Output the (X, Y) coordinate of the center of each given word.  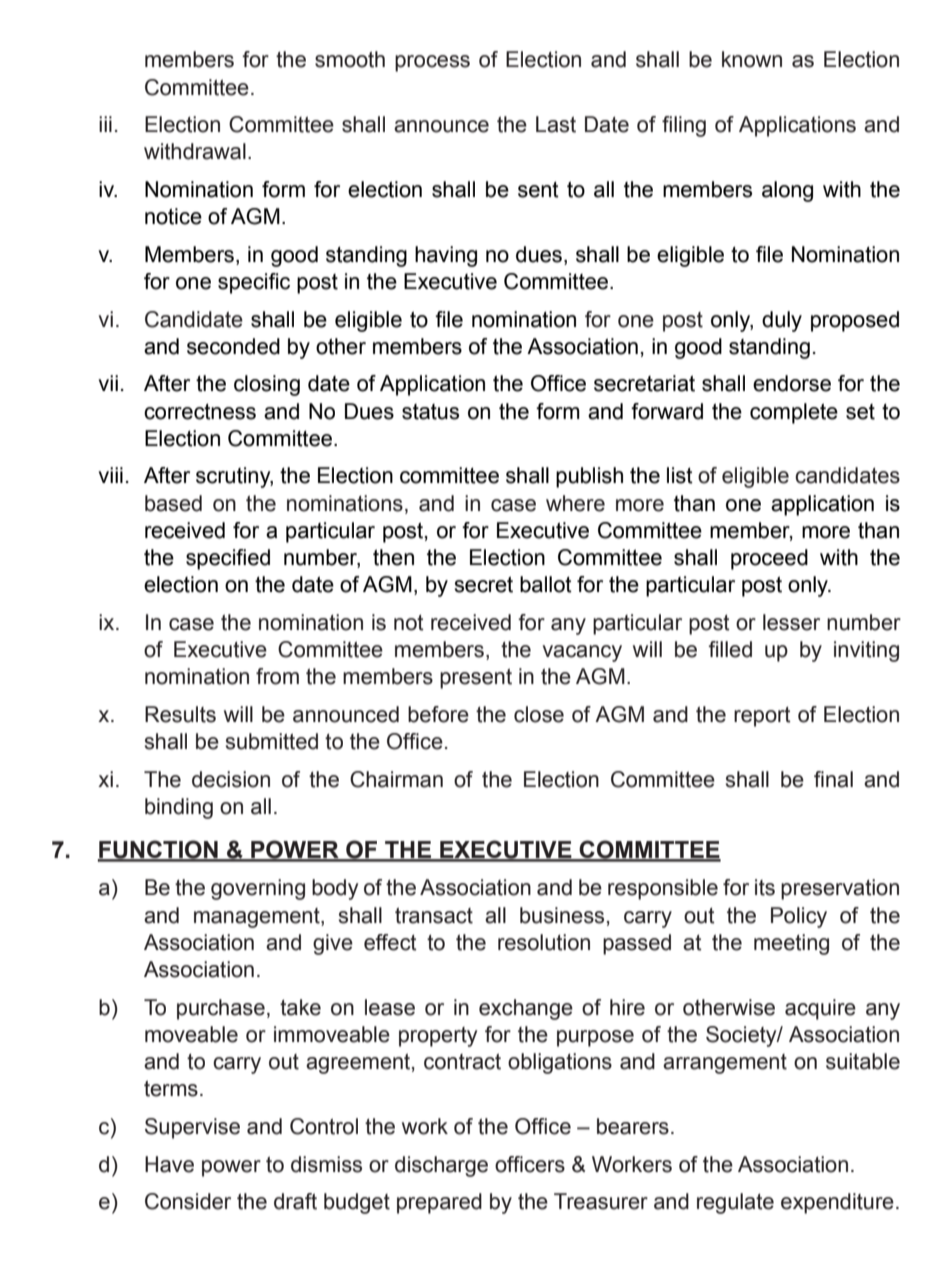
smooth (350, 59)
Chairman (396, 779)
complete (794, 413)
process (432, 63)
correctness (200, 411)
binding (179, 808)
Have (169, 1164)
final (833, 779)
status (430, 412)
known (752, 59)
